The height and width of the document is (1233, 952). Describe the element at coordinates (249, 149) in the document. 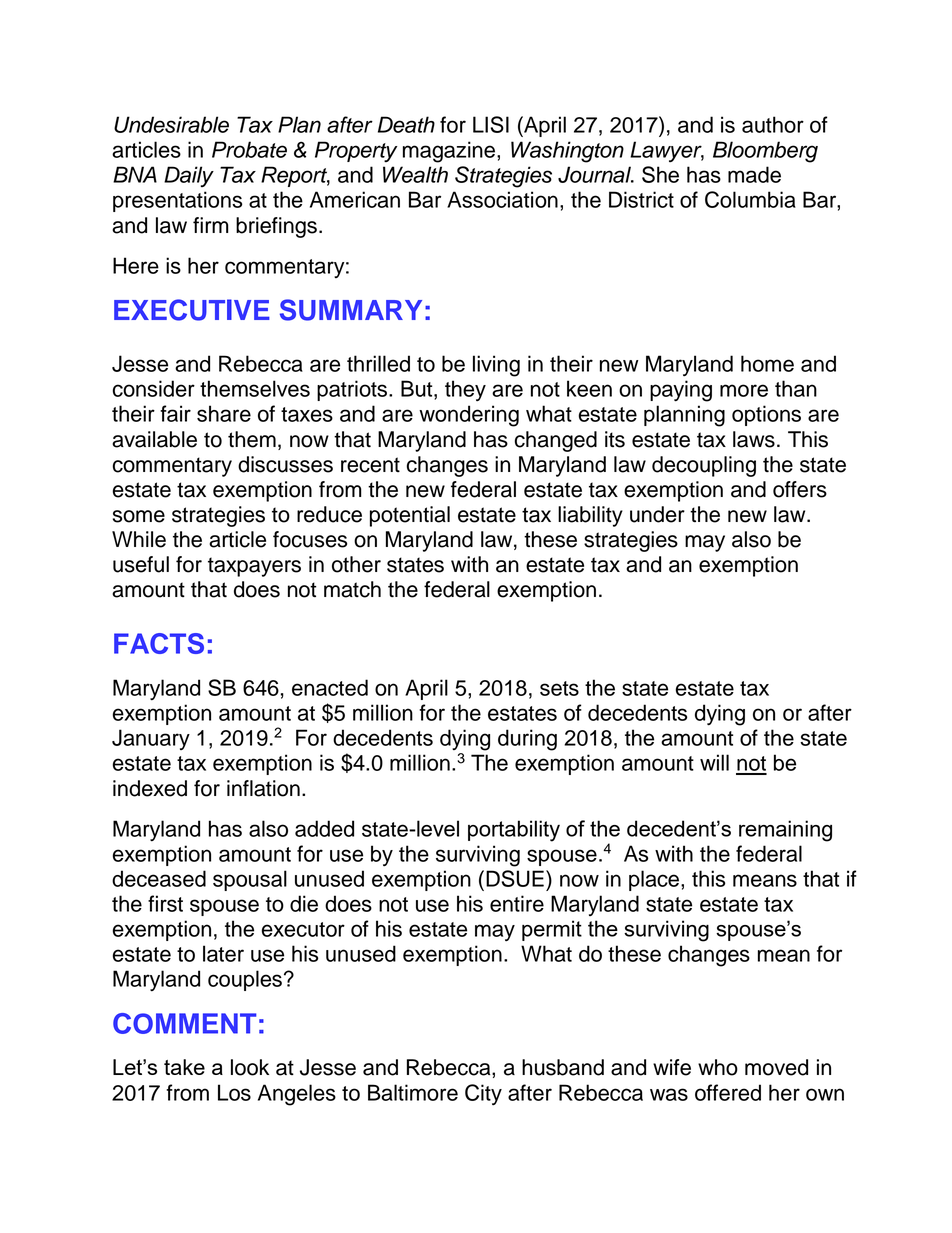

I see `Probate` at that location.
